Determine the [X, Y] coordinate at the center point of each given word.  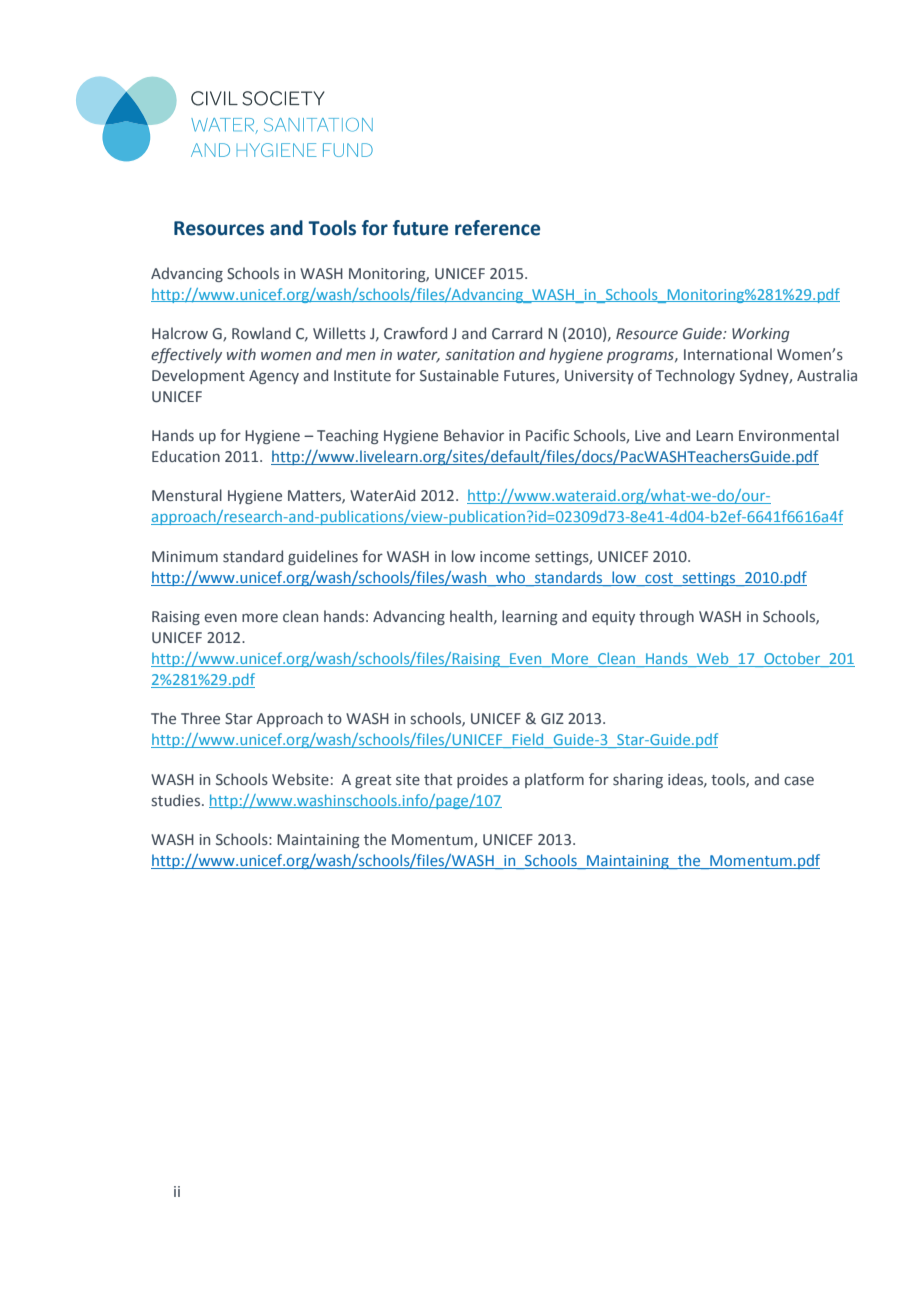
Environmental [789, 435]
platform [554, 780]
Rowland [261, 333]
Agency [274, 377]
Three [200, 718]
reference [497, 228]
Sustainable [459, 375]
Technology [695, 376]
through [666, 617]
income [505, 557]
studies [177, 800]
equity [613, 618]
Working [761, 334]
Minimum [185, 556]
